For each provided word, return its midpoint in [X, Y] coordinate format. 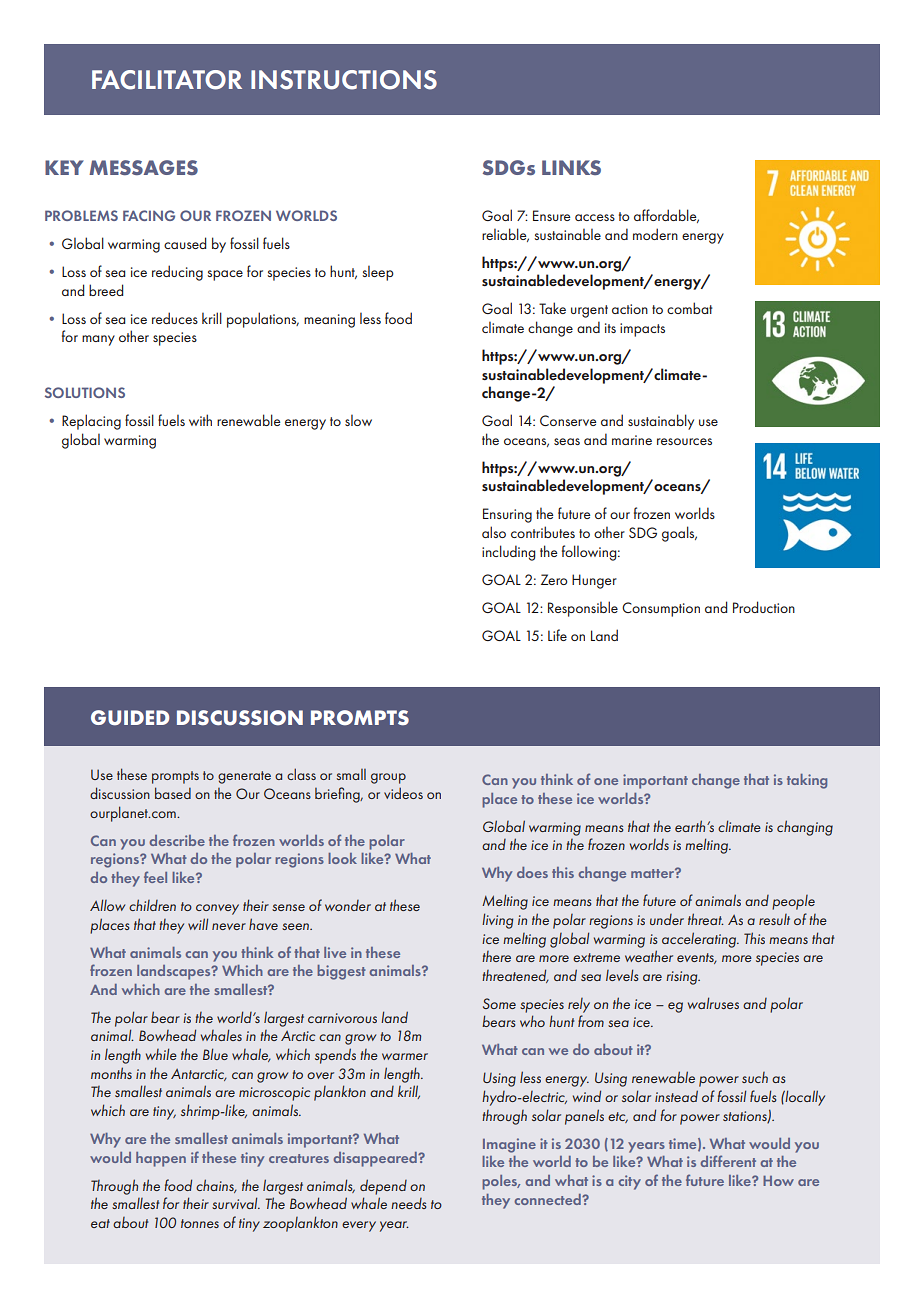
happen [161, 1159]
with [200, 420]
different [728, 1161]
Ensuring [507, 515]
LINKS [571, 167]
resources [684, 441]
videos [403, 793]
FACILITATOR [167, 80]
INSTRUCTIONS [344, 80]
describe [177, 840]
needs [409, 1203]
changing [805, 828]
